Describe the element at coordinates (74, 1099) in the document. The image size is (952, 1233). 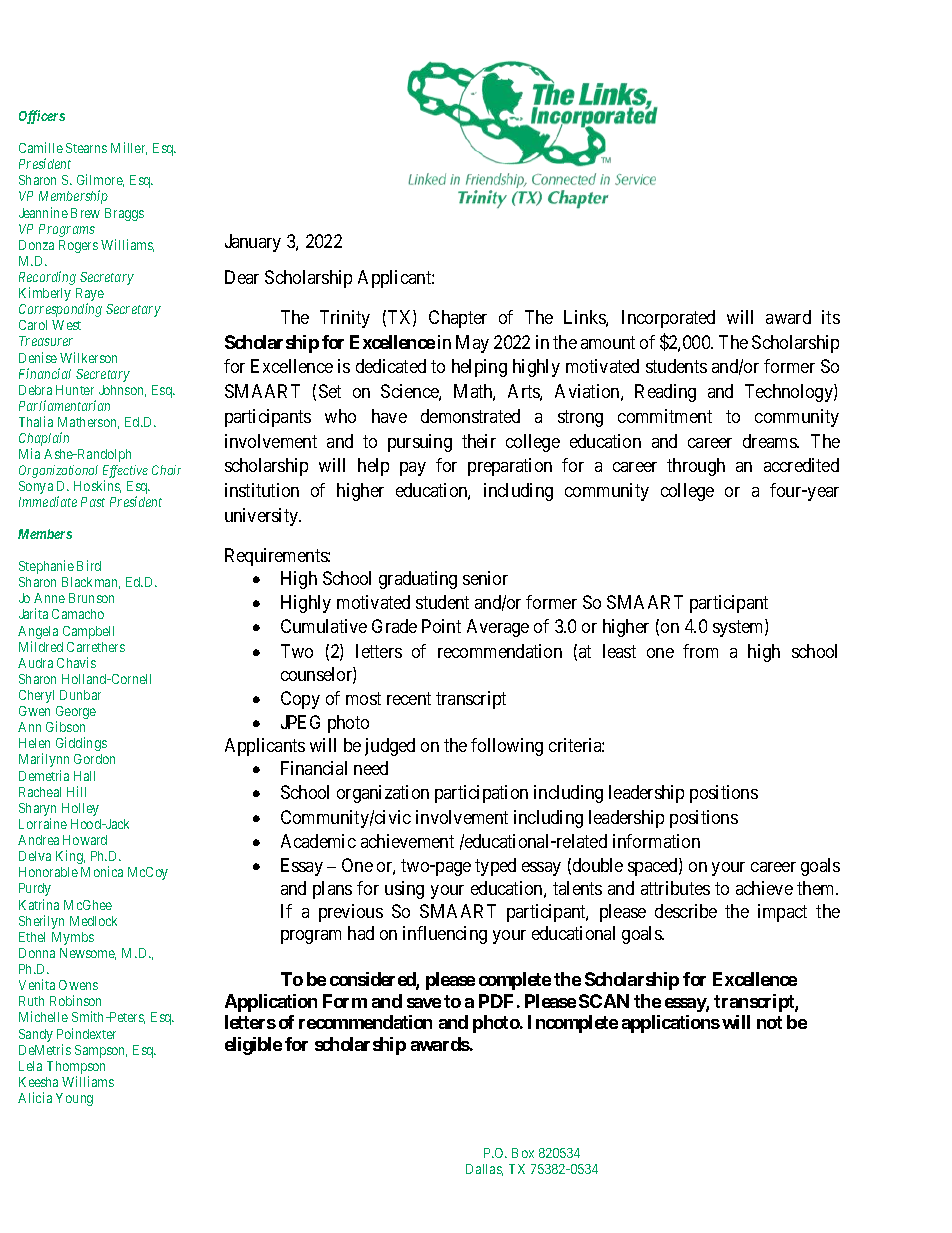
I see `Young` at that location.
